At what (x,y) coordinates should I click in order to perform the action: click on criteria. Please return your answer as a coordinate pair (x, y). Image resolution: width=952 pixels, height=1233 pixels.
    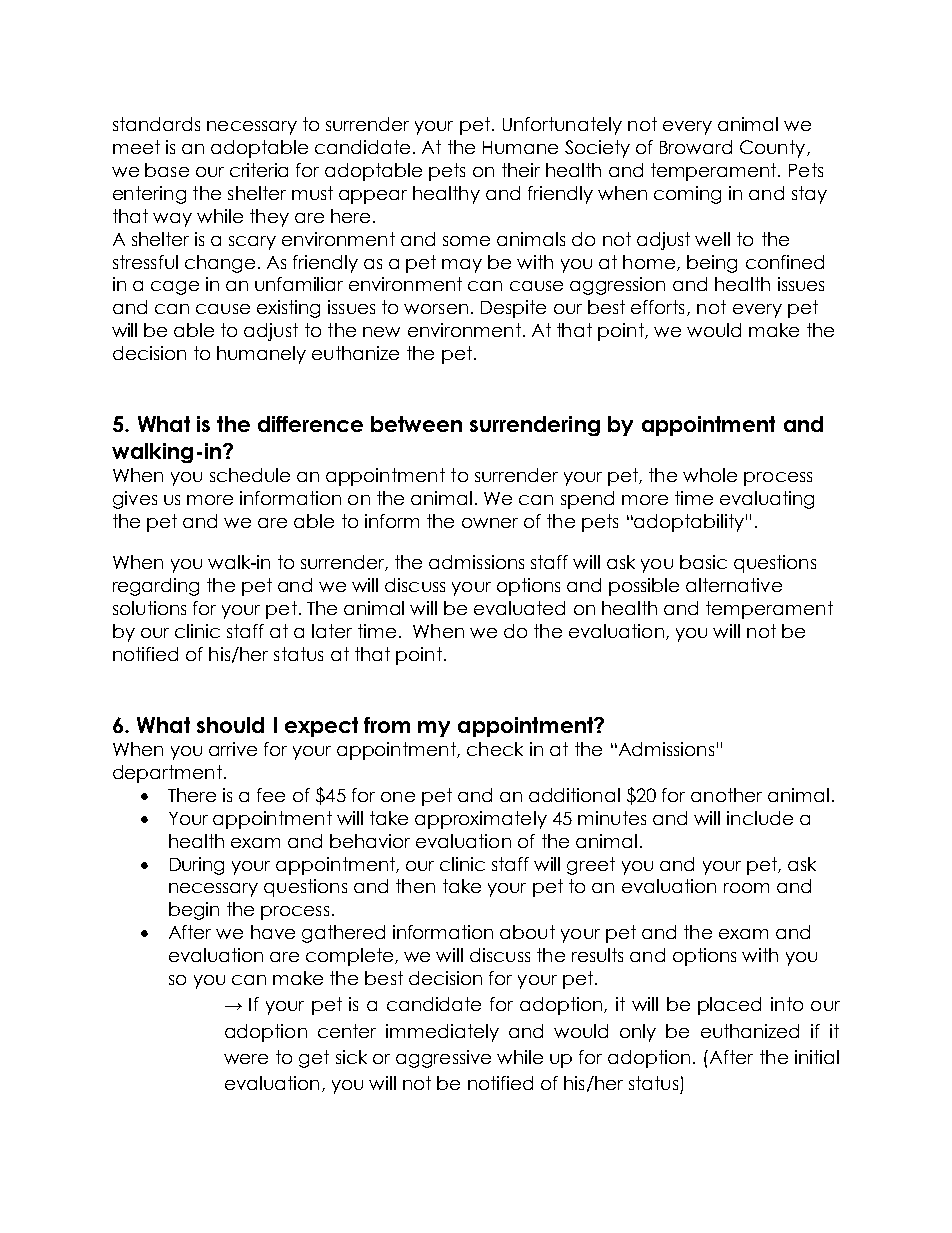
    Looking at the image, I should click on (259, 170).
